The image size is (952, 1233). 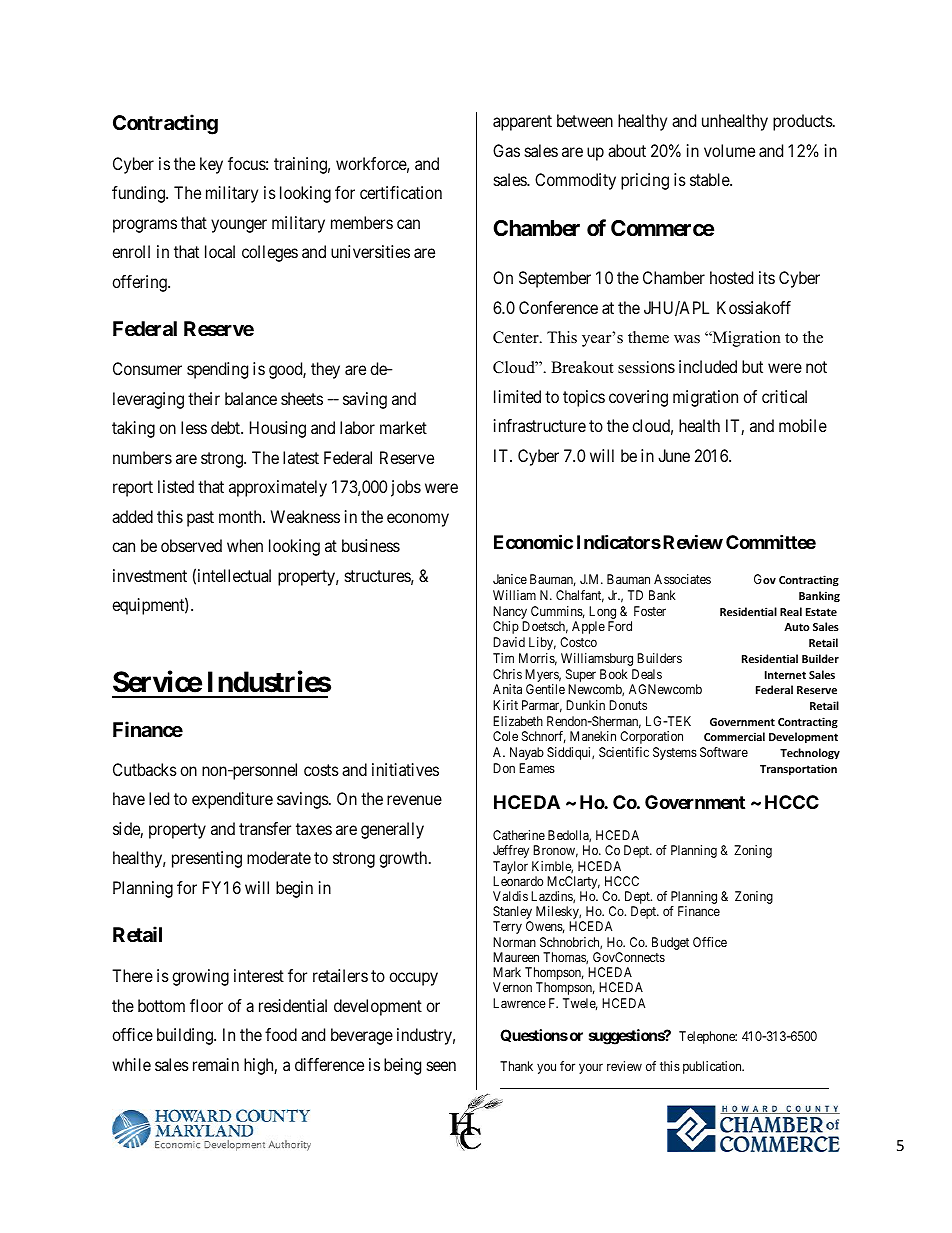 I want to click on Gas, so click(x=506, y=150).
